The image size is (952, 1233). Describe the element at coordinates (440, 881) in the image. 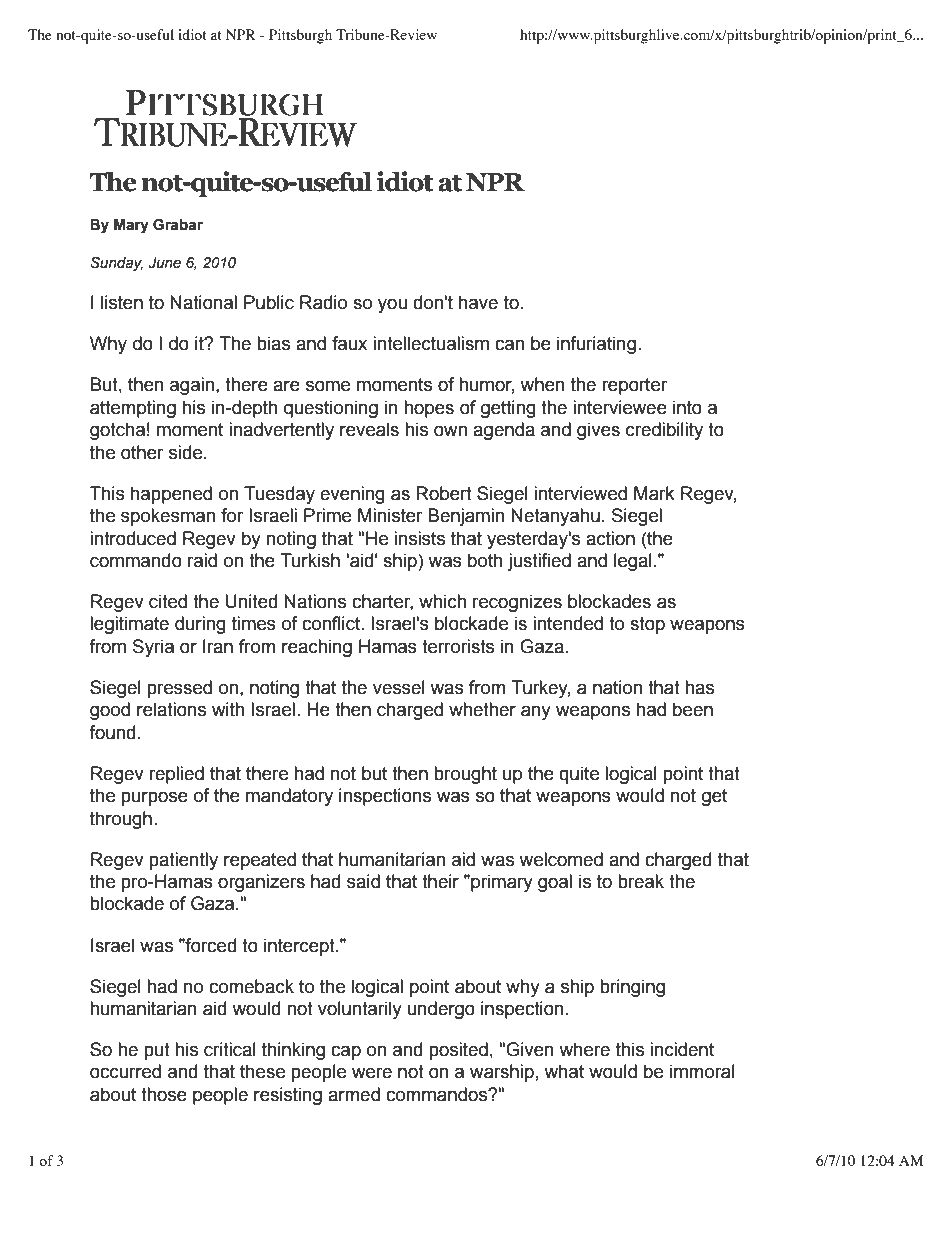

I see `their` at that location.
